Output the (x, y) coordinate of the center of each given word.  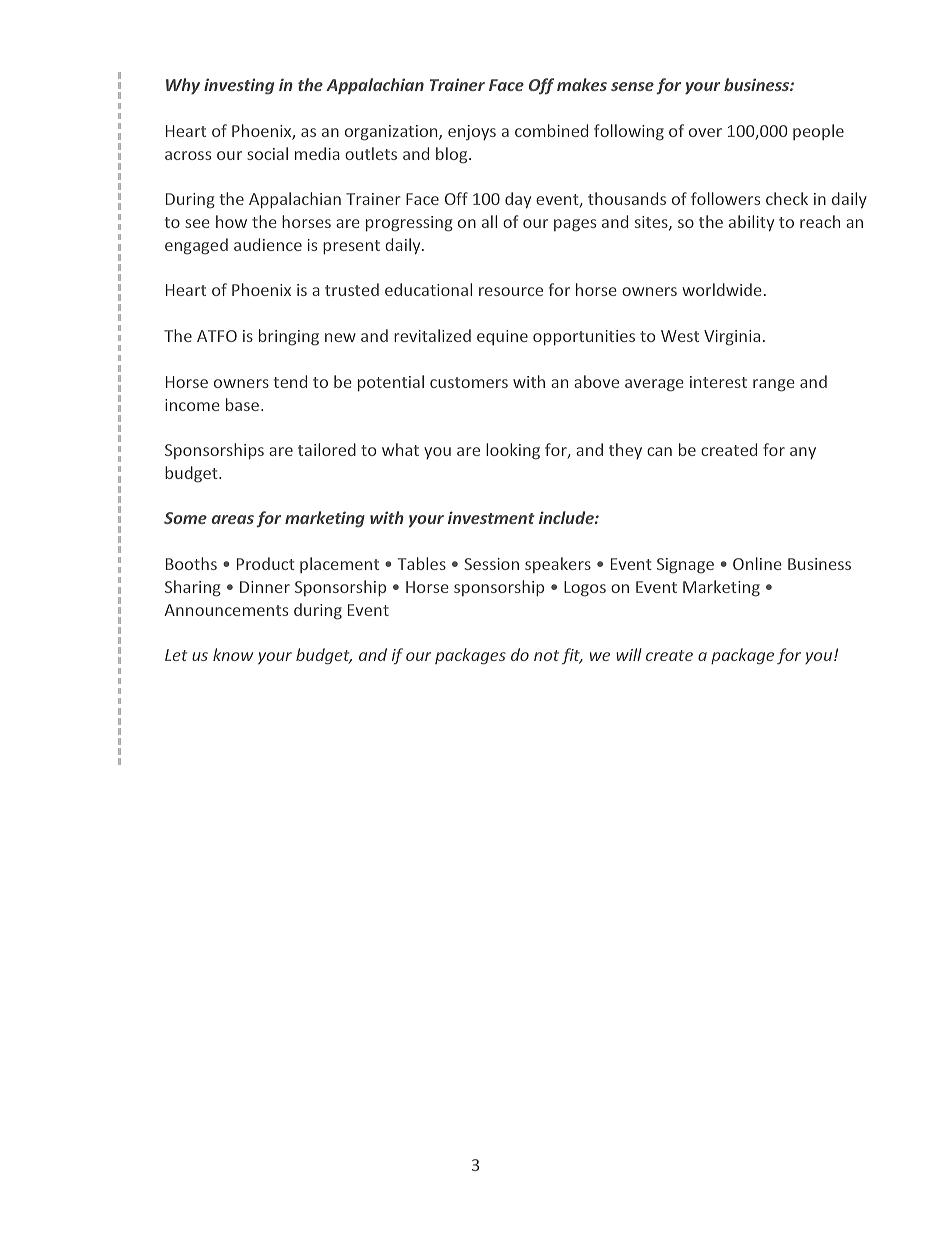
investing (239, 86)
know (233, 654)
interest (718, 382)
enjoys (472, 132)
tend (290, 381)
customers (469, 382)
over (705, 132)
